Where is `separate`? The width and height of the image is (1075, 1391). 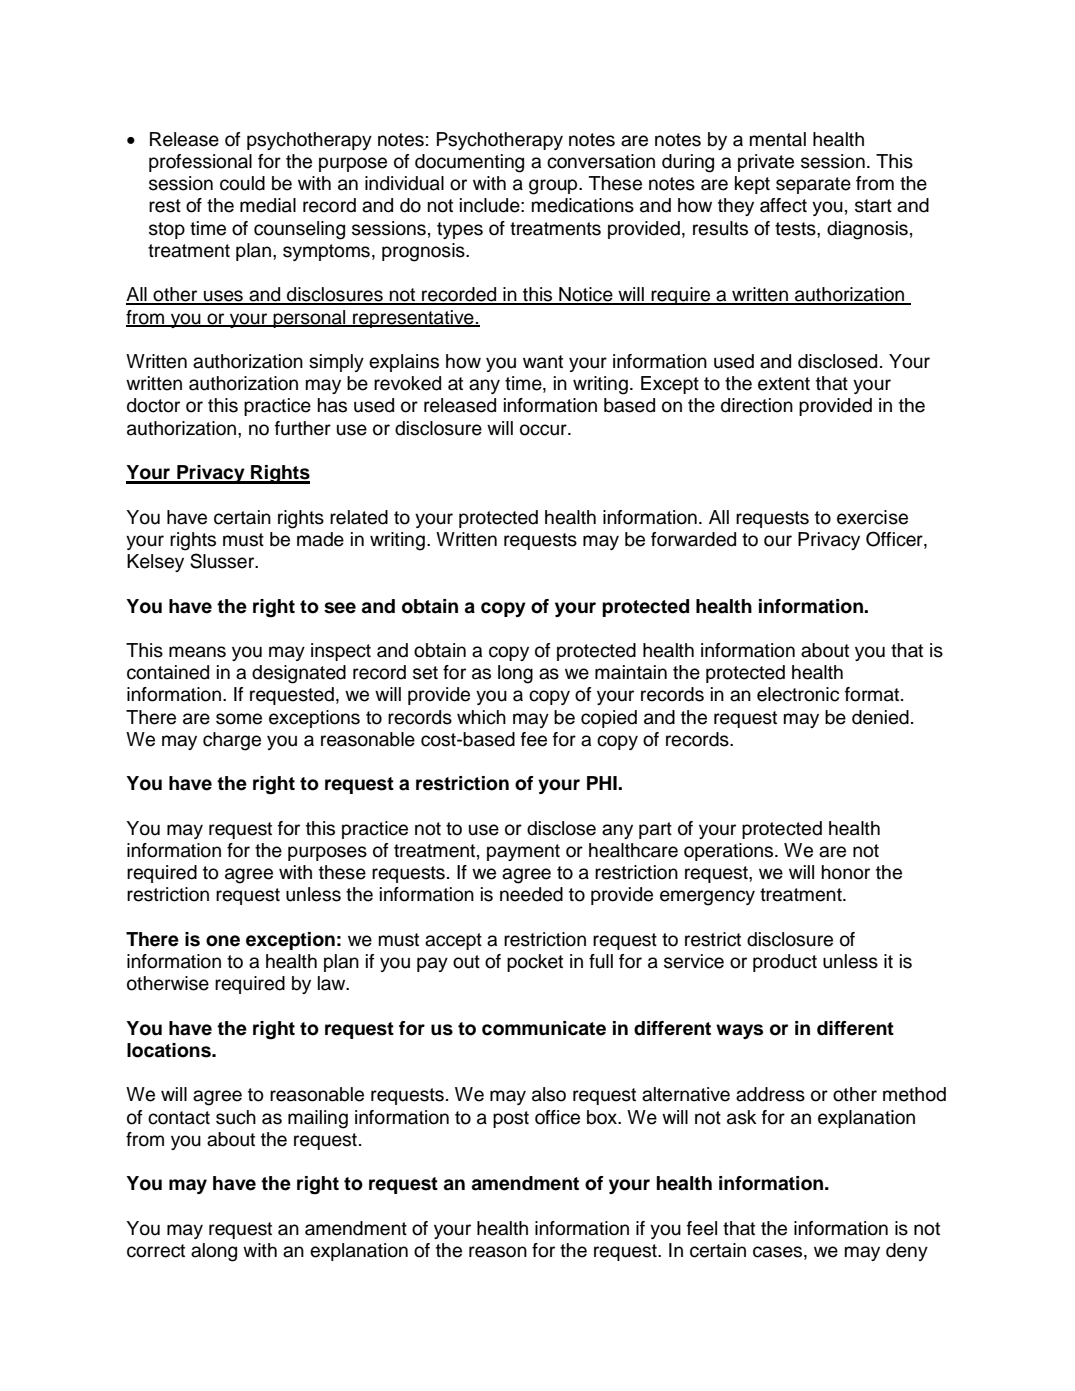
separate is located at coordinates (813, 185).
